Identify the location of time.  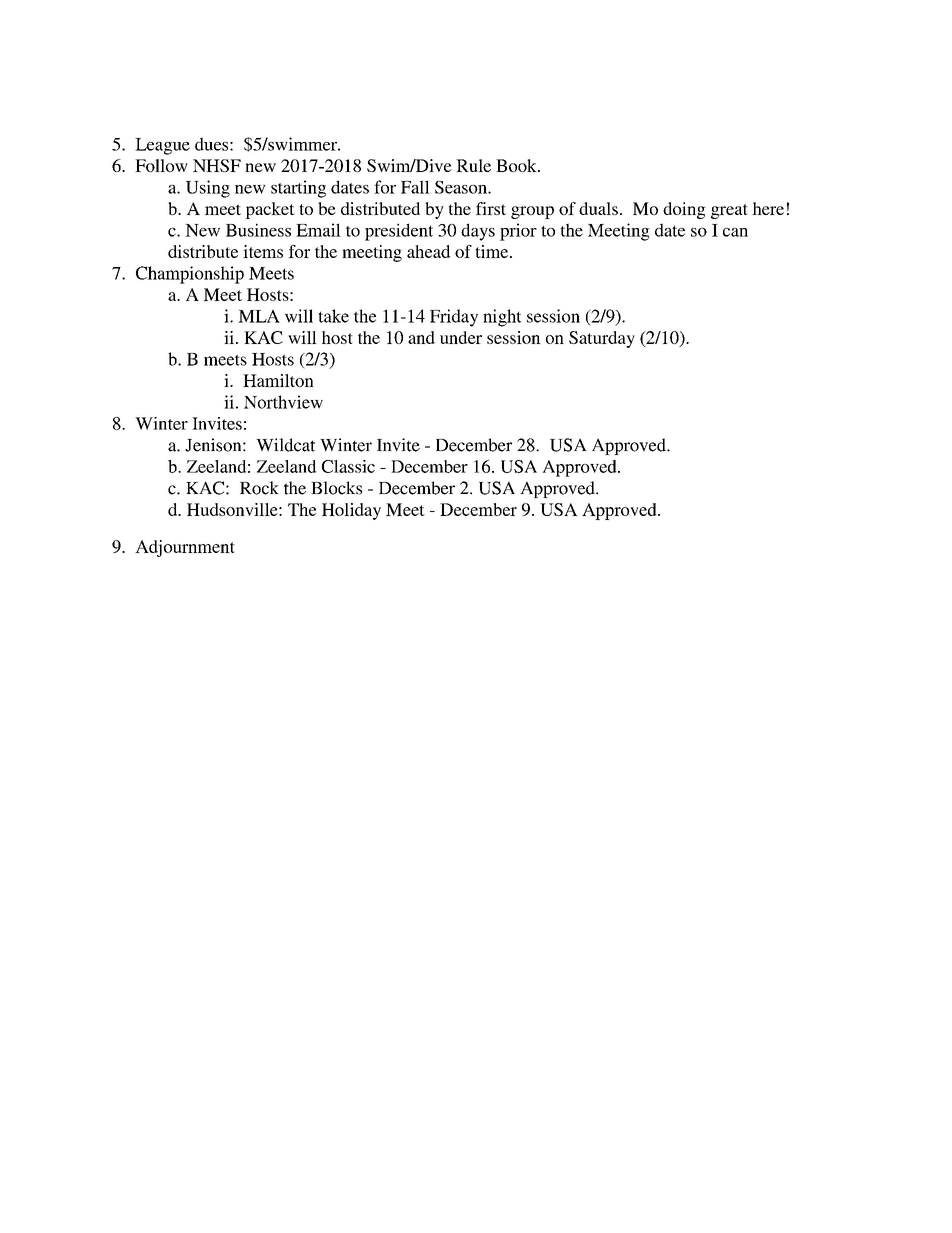
(493, 251).
